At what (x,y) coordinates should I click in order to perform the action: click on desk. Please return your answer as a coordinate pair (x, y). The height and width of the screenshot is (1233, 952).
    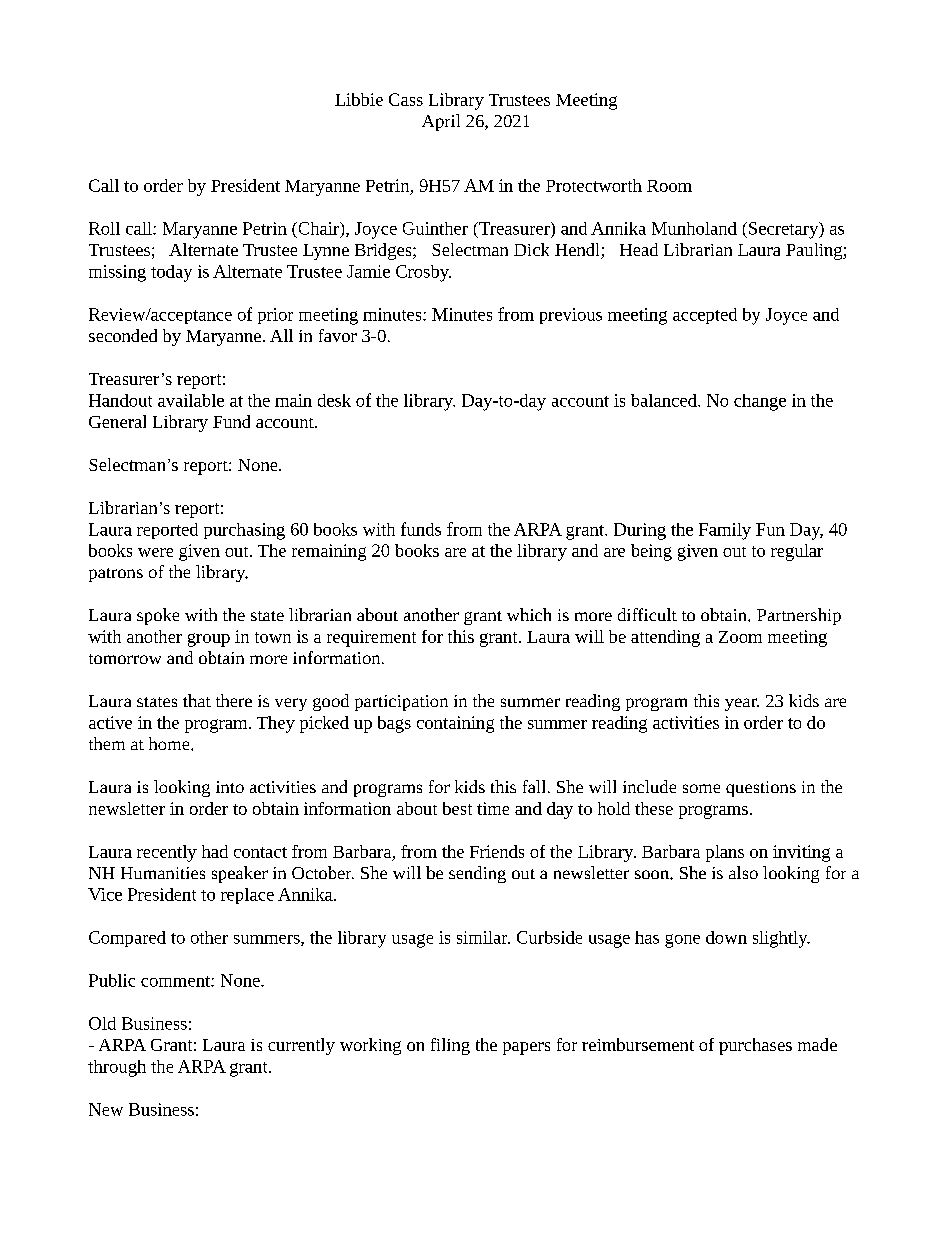
    Looking at the image, I should click on (334, 400).
